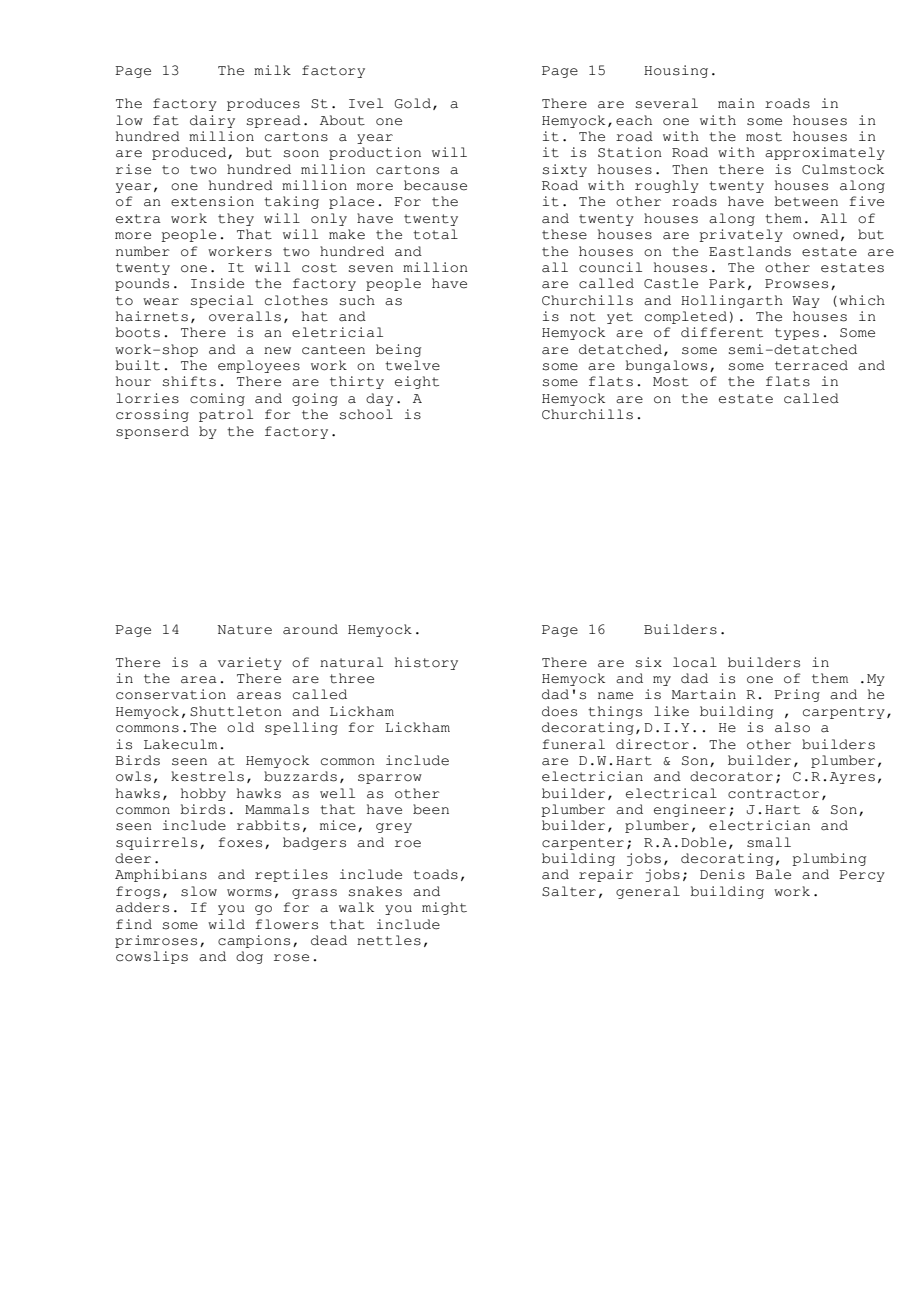 The width and height of the page is (924, 1308). What do you see at coordinates (559, 711) in the page?
I see `does` at bounding box center [559, 711].
